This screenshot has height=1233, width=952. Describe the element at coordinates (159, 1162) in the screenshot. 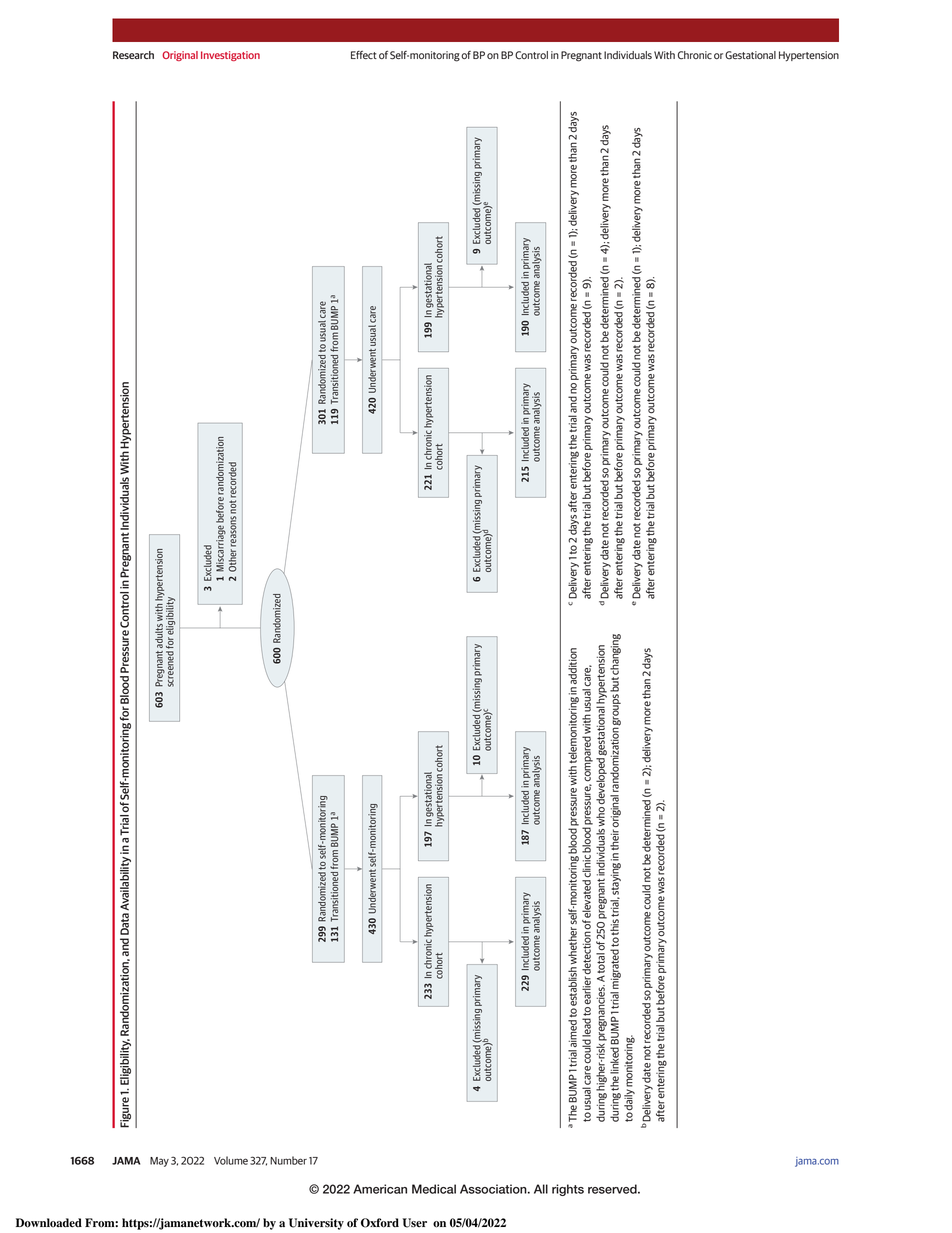

I see `May` at that location.
